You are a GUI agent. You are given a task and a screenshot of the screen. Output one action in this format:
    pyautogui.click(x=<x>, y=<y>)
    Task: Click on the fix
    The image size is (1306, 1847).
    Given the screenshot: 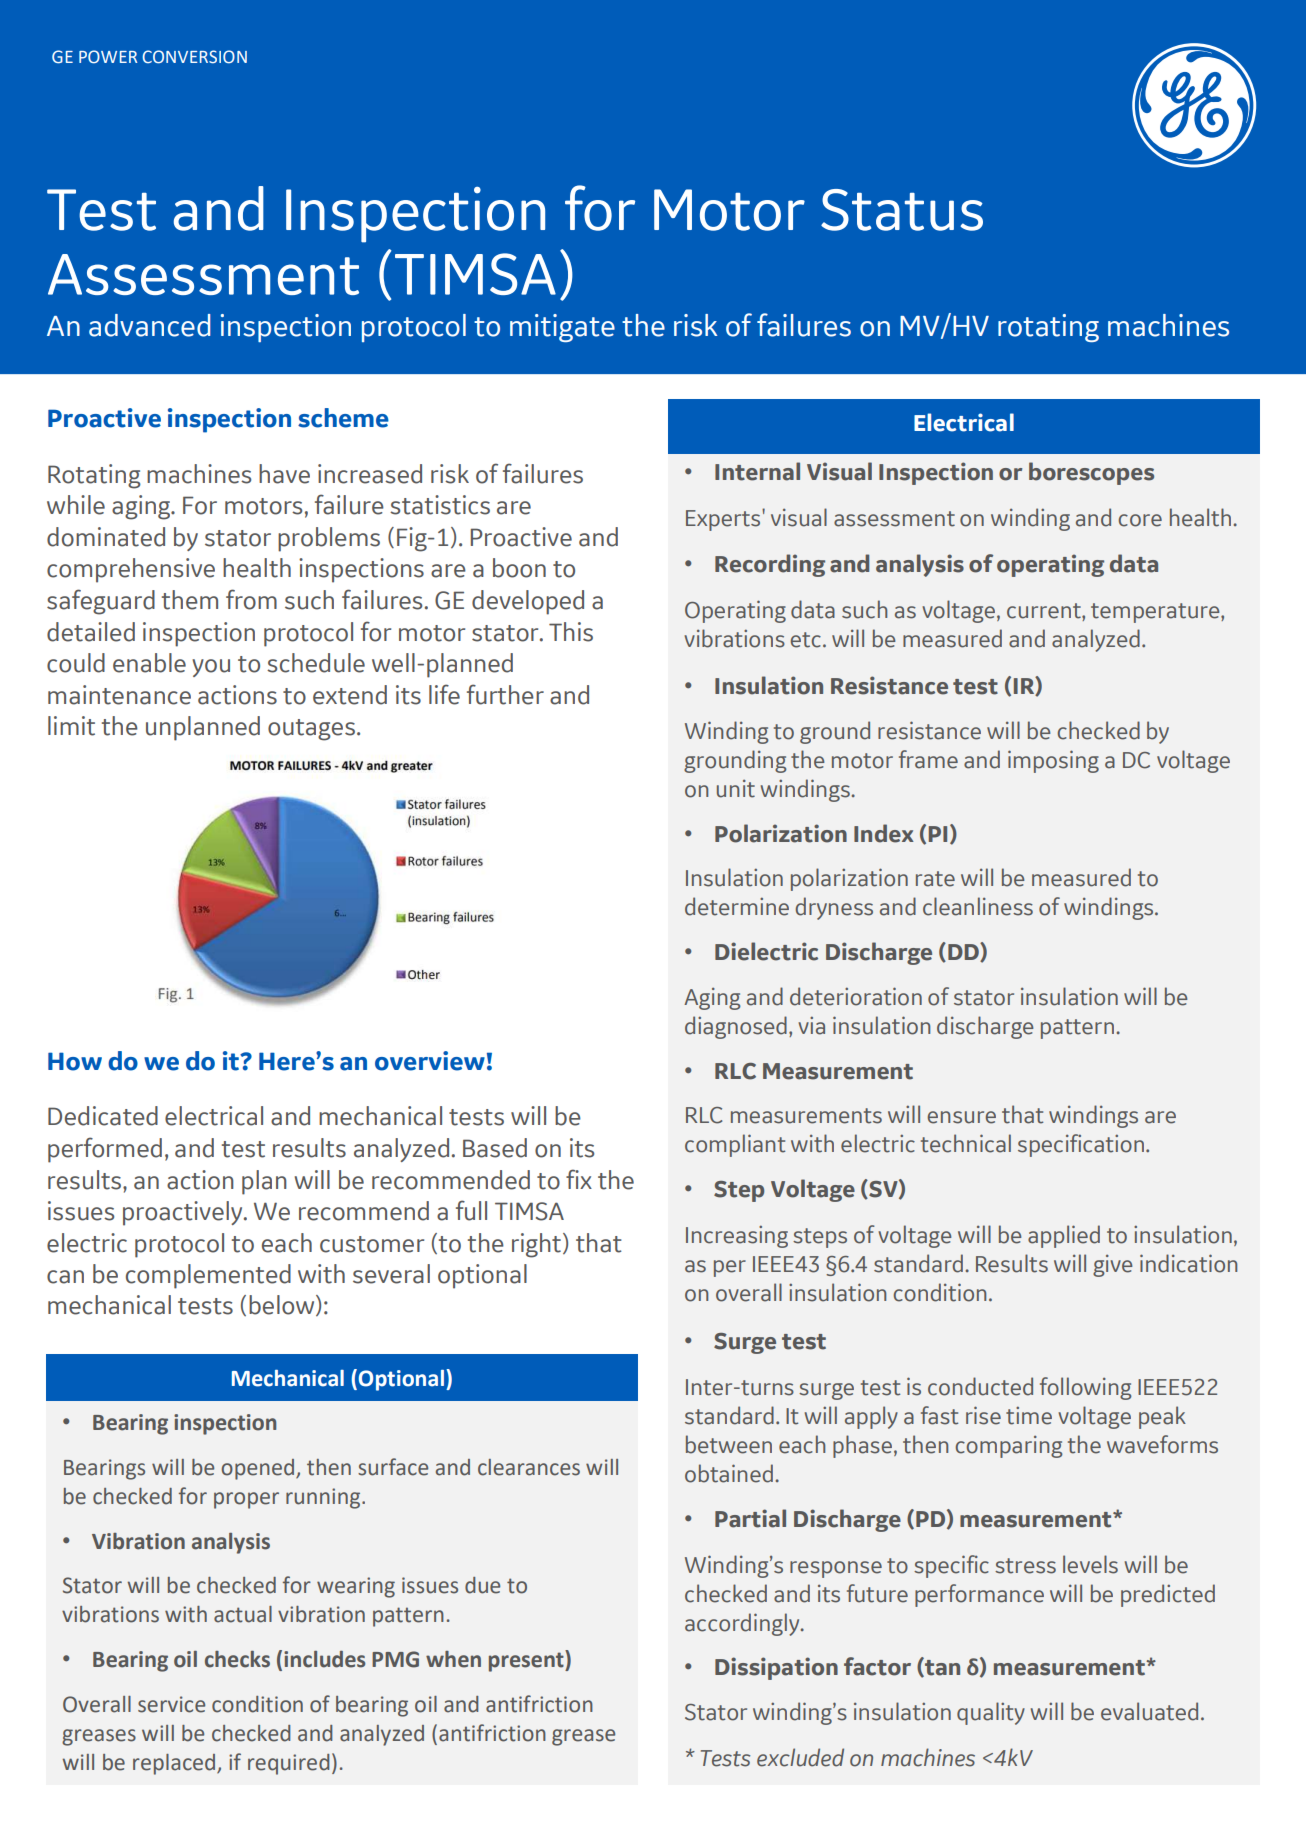 What is the action you would take?
    pyautogui.click(x=579, y=1179)
